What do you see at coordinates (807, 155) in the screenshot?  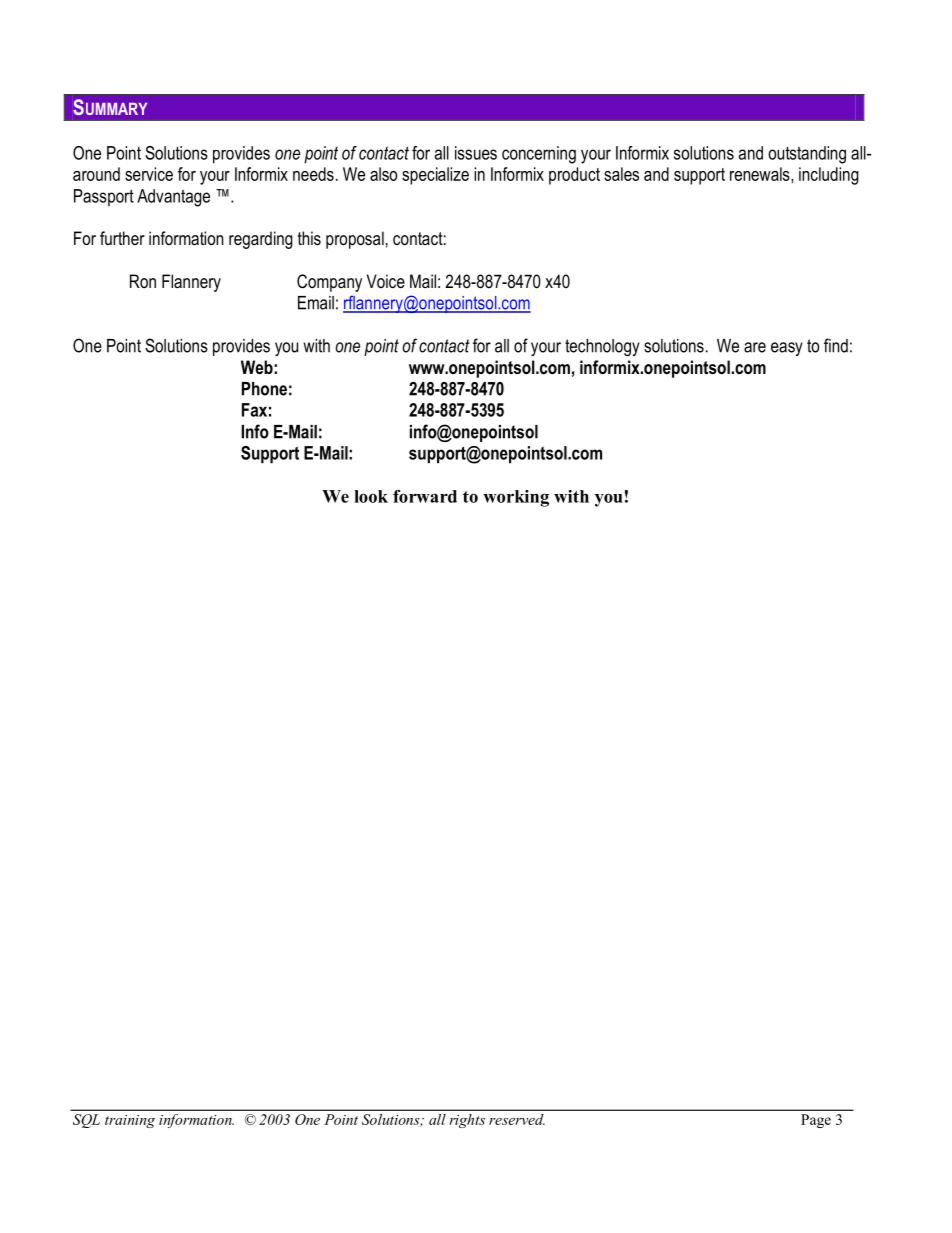 I see `outstanding` at bounding box center [807, 155].
